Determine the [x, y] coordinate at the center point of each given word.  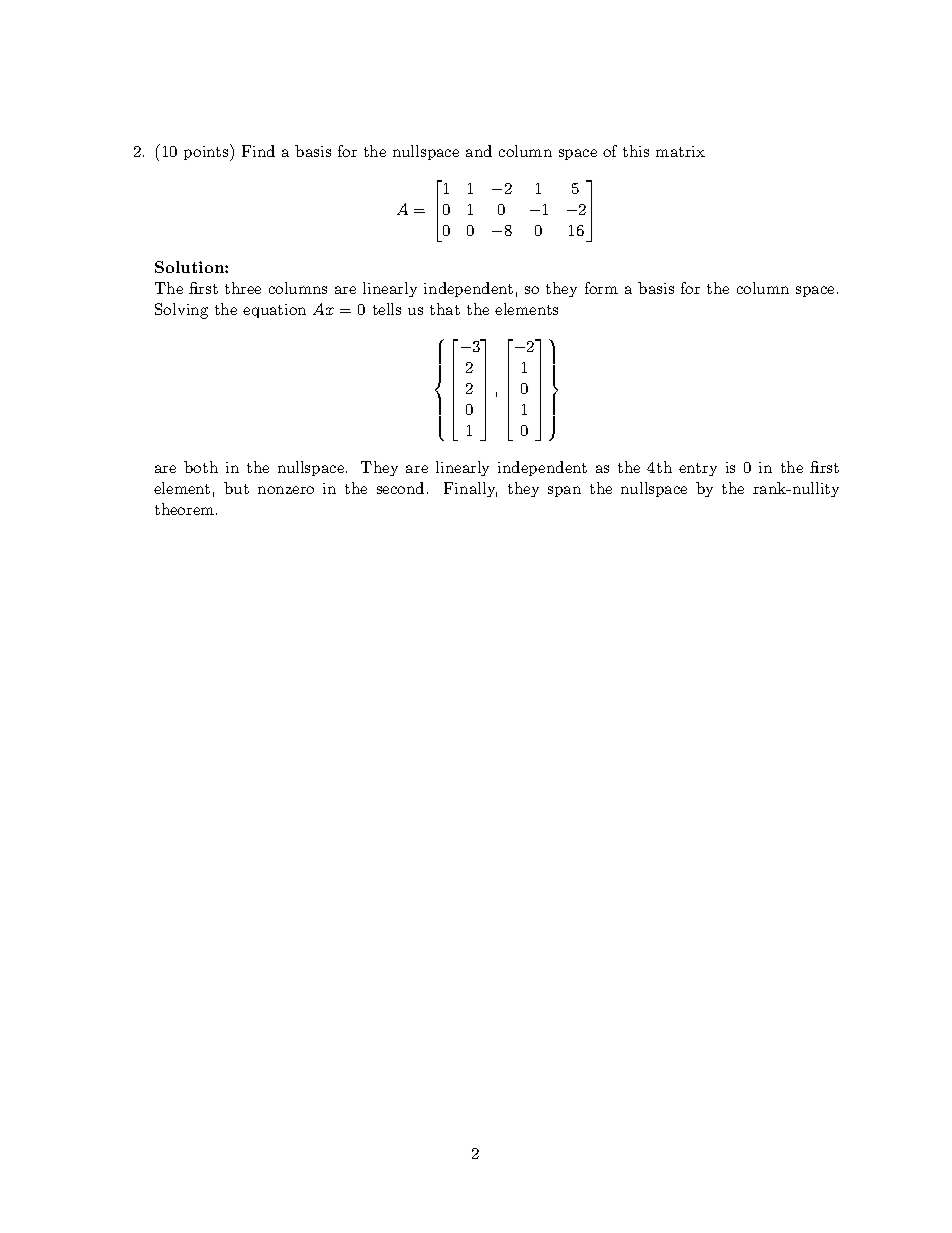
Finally [470, 489]
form [601, 288]
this [636, 151]
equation [274, 311]
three [243, 288]
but [236, 488]
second [400, 488]
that [445, 309]
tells [387, 309]
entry [698, 469]
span [564, 491]
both [201, 467]
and [479, 151]
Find [258, 151]
